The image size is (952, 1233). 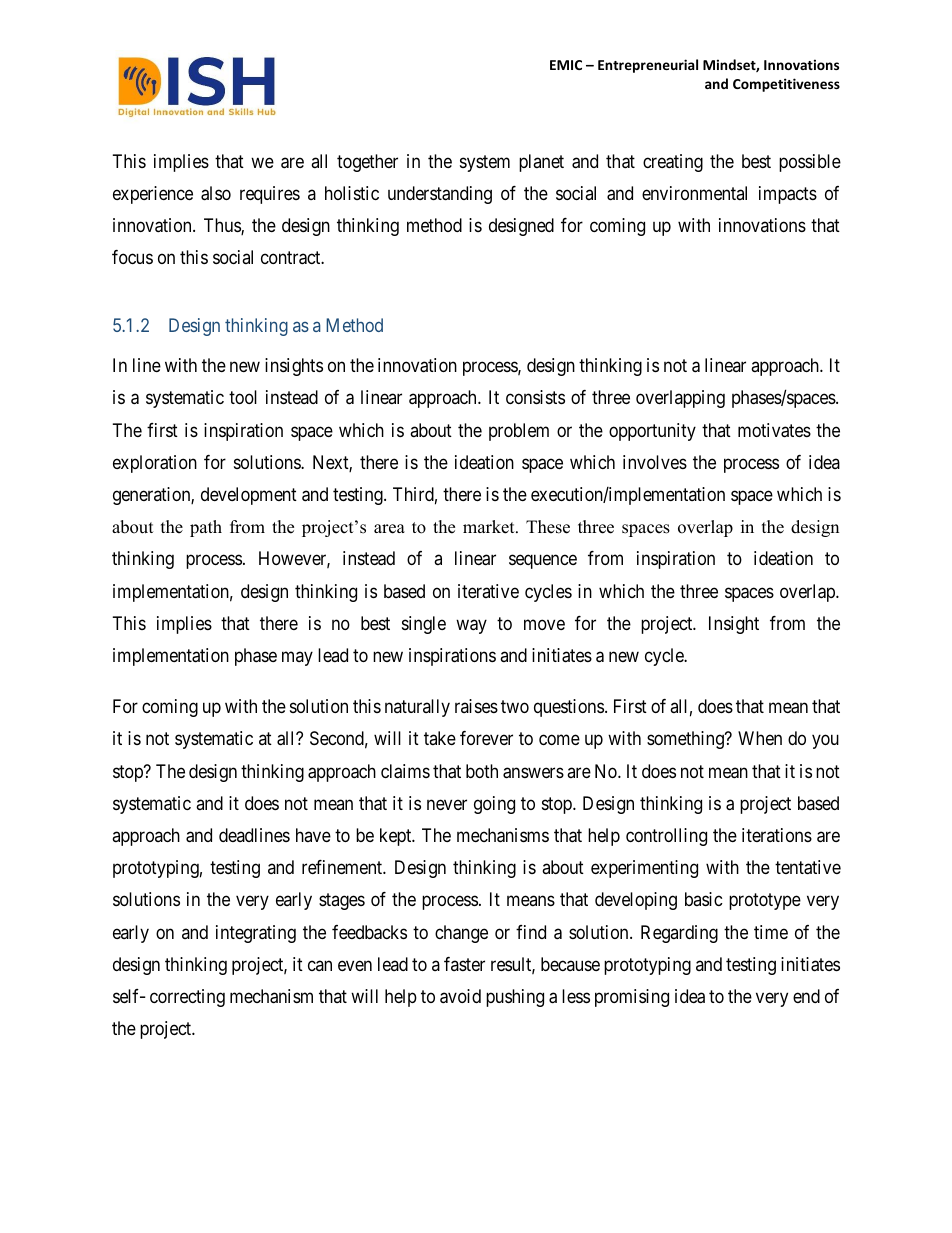 I want to click on exploration, so click(x=155, y=464).
